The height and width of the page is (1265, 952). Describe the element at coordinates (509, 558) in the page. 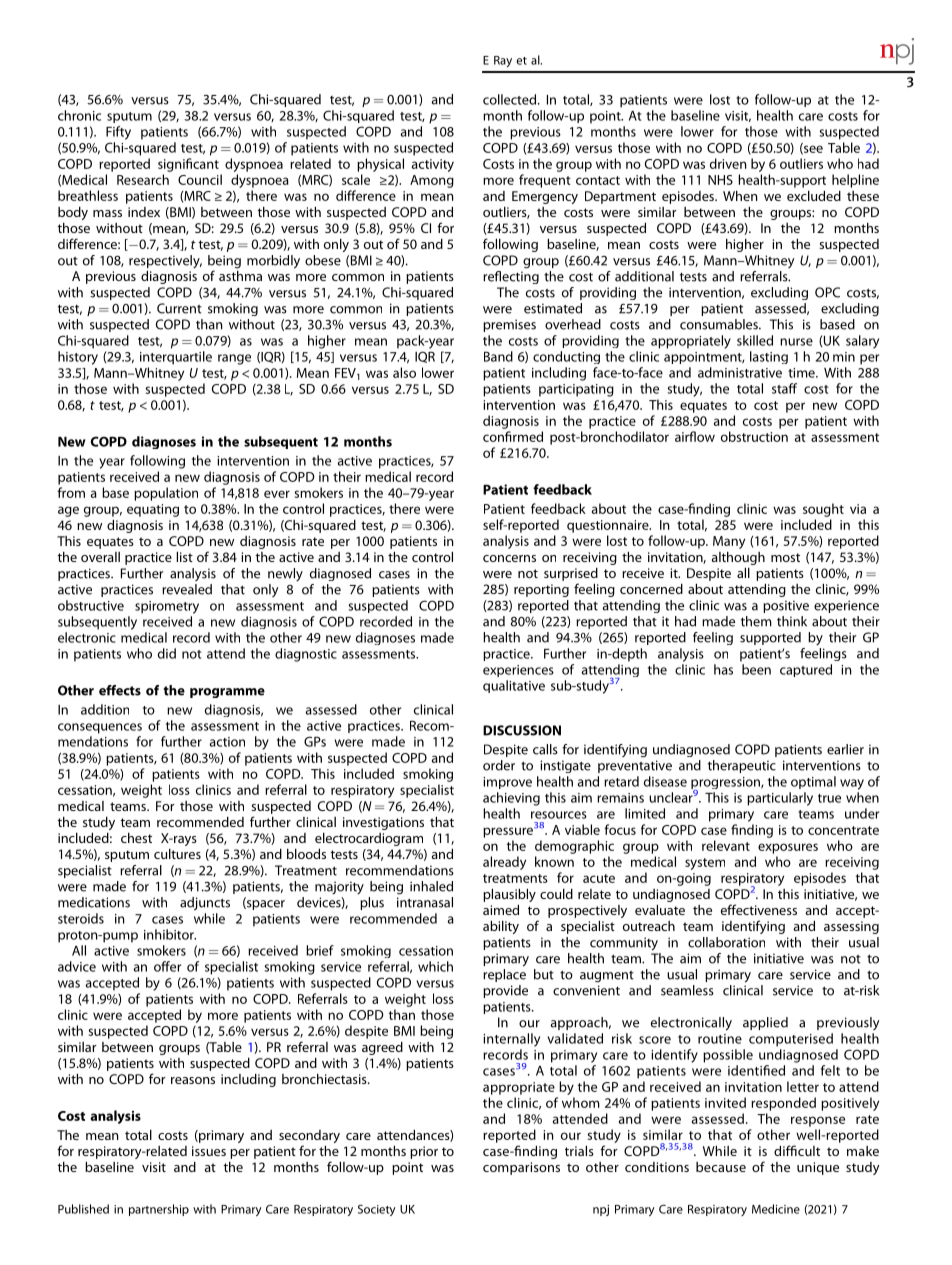

I see `concerns` at that location.
